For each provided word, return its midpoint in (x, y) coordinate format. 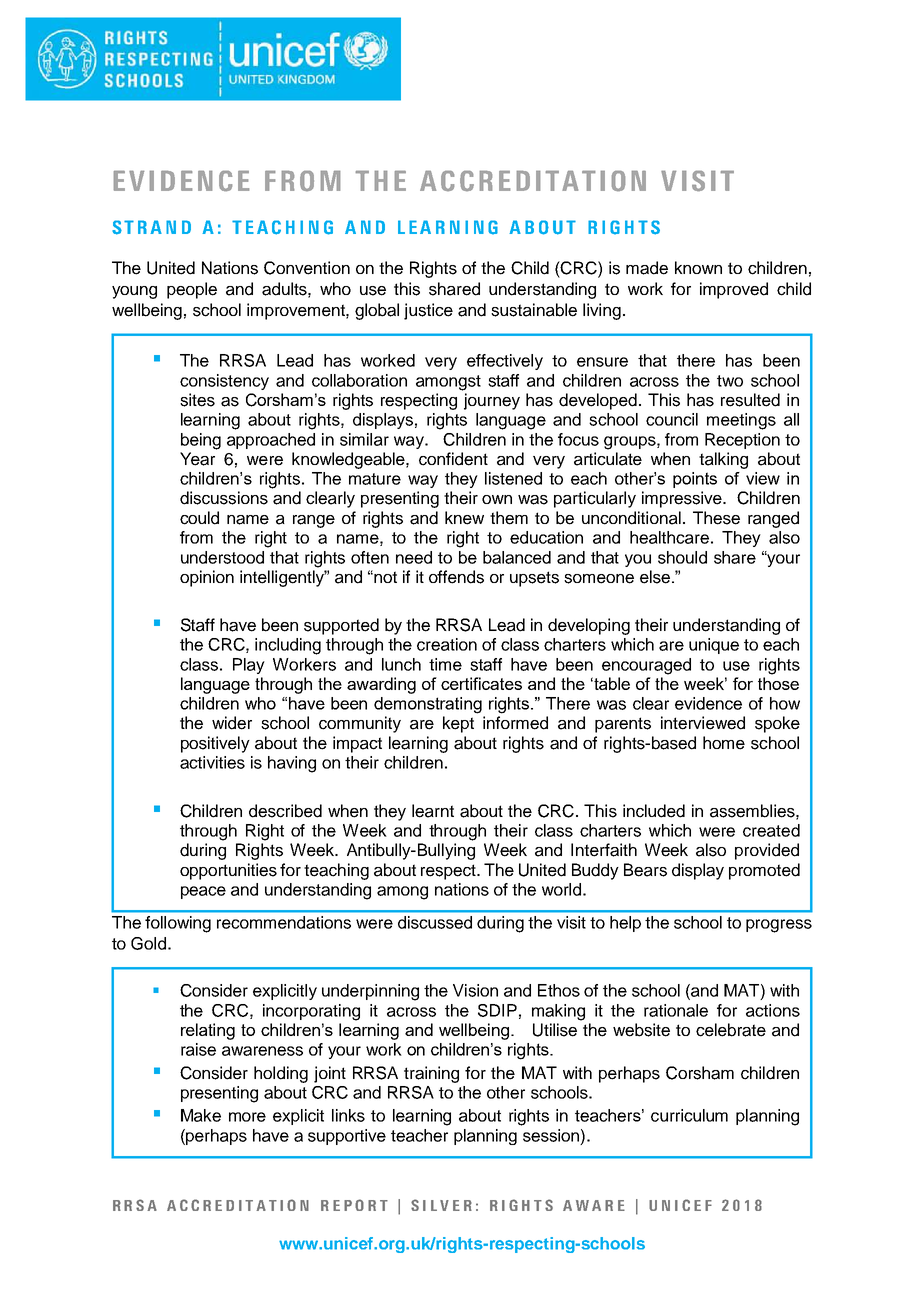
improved (734, 290)
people (192, 290)
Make (201, 1115)
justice (428, 311)
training (431, 1074)
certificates (481, 683)
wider (232, 723)
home (724, 743)
